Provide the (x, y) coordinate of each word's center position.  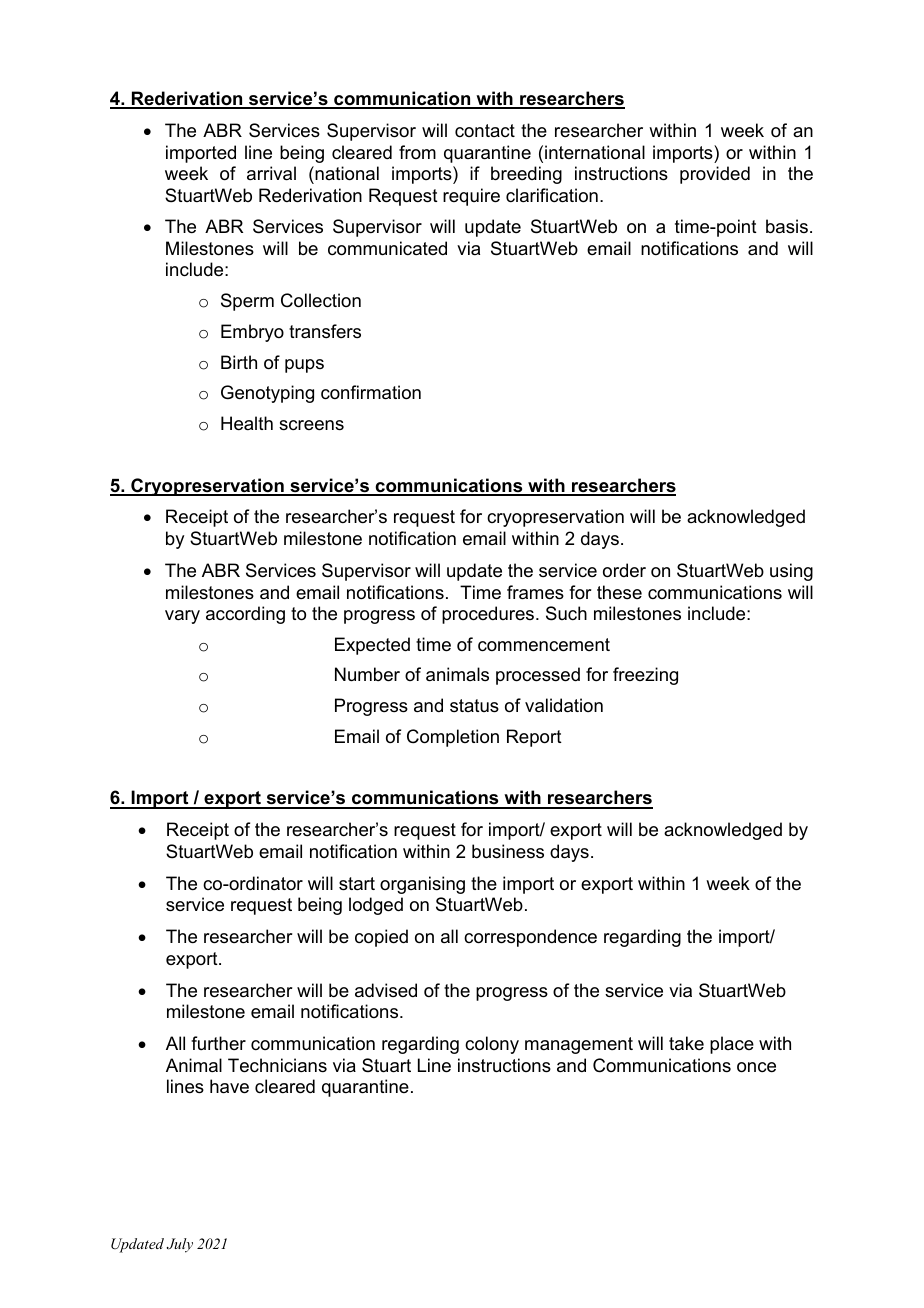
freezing (645, 676)
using (791, 572)
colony (492, 1045)
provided (715, 175)
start (357, 884)
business (508, 851)
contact (485, 130)
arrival (271, 173)
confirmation (371, 392)
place (732, 1045)
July (180, 1245)
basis (787, 226)
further (218, 1043)
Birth (239, 362)
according (245, 615)
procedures (489, 615)
